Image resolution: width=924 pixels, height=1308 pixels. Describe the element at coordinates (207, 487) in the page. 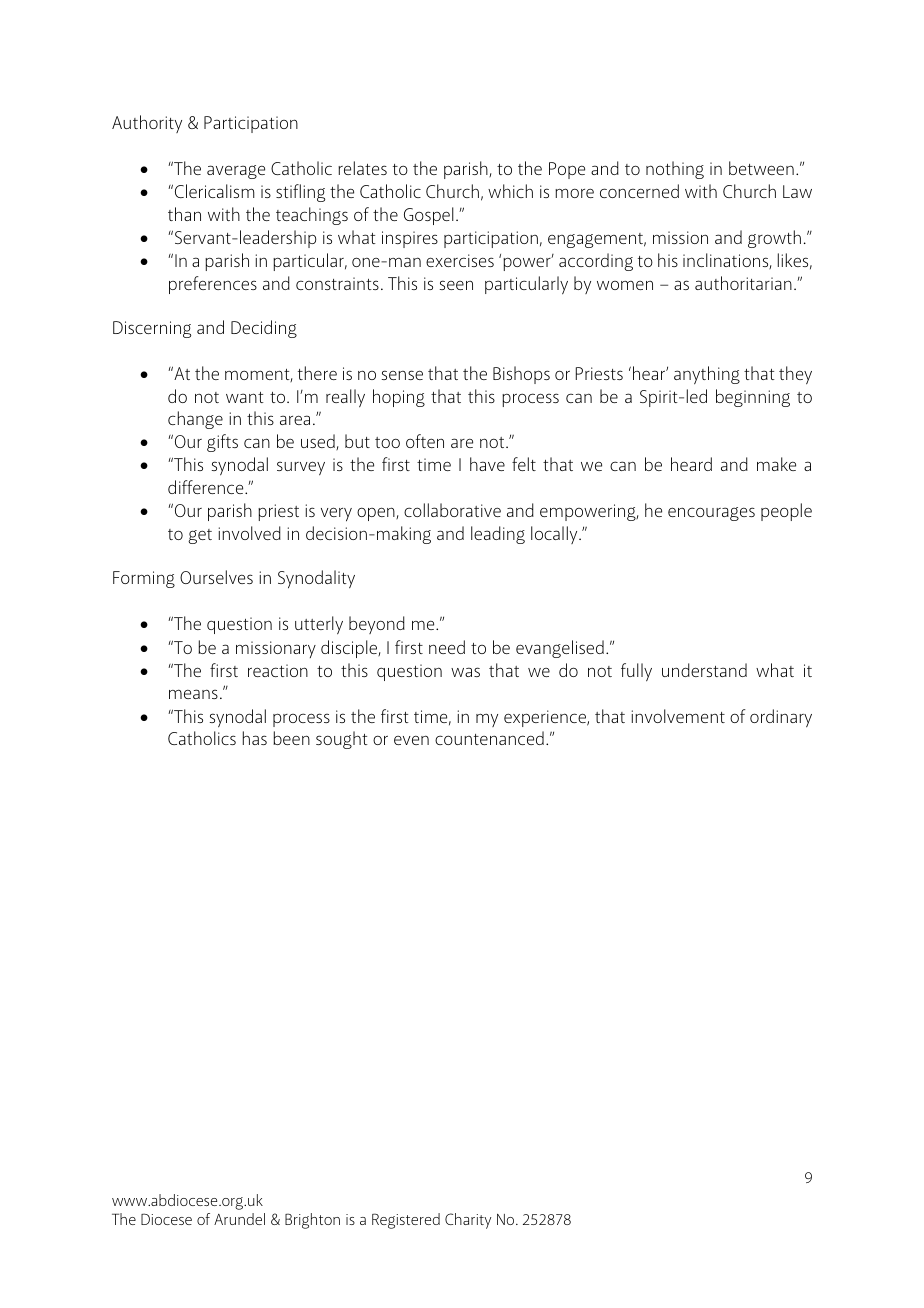

I see `difference` at that location.
